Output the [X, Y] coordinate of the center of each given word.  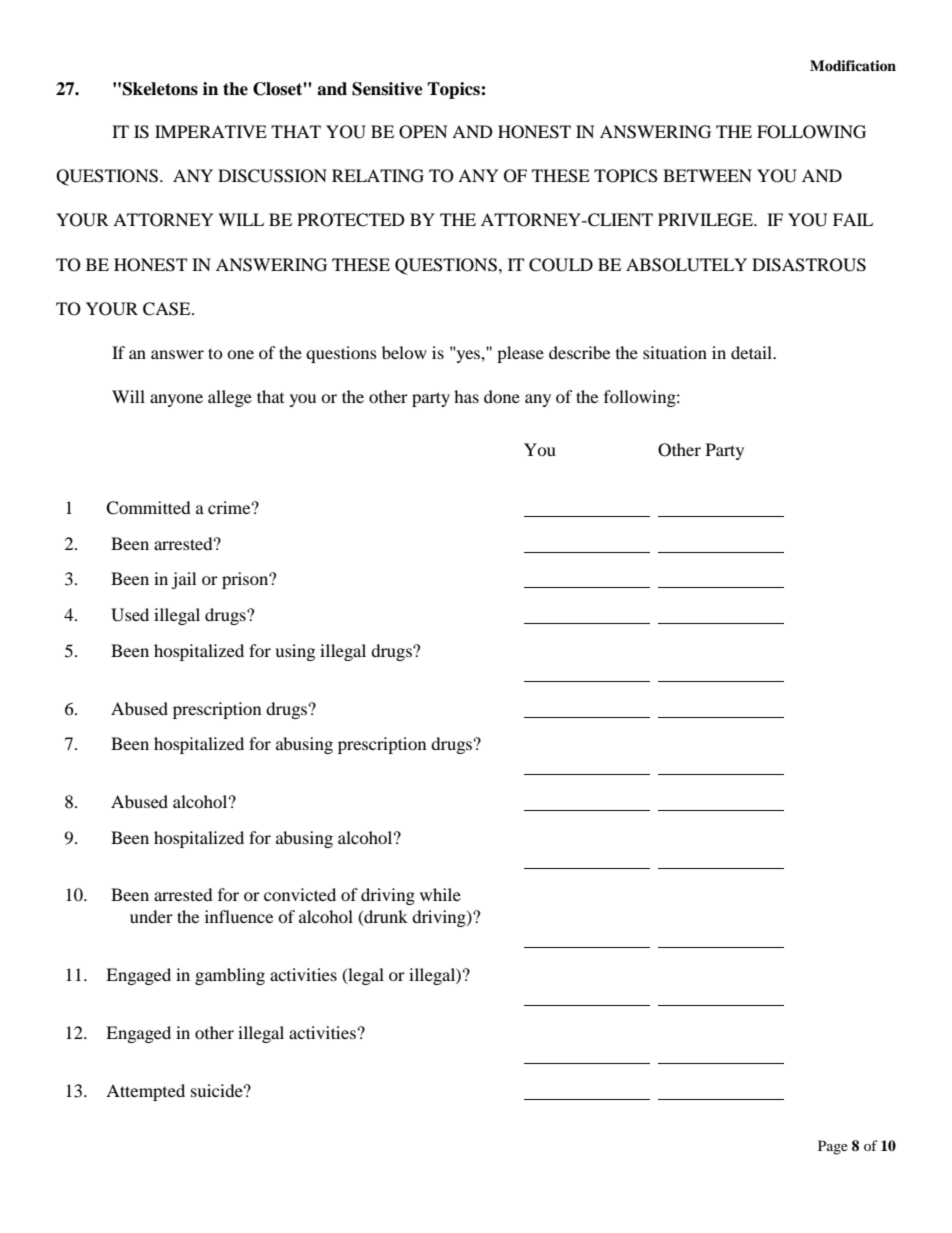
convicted [300, 894]
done [502, 396]
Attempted [145, 1092]
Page [833, 1147]
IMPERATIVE [211, 131]
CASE [168, 309]
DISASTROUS [809, 265]
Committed [148, 508]
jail [183, 580]
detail [753, 352]
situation [675, 352]
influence [239, 916]
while [440, 894]
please [520, 354]
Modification [853, 66]
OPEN [423, 132]
